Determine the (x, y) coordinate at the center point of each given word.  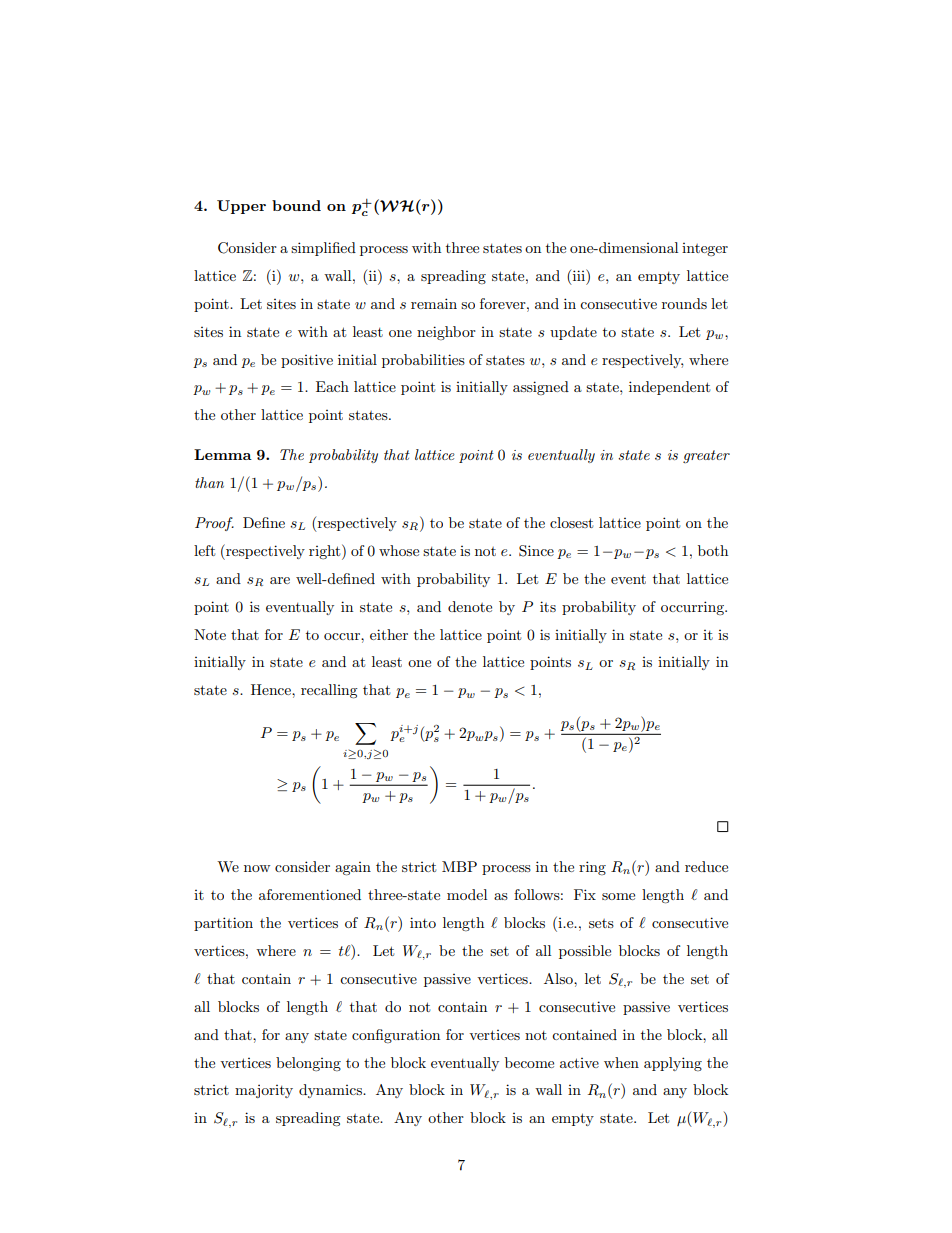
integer (705, 249)
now (257, 868)
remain (434, 303)
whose (399, 550)
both (713, 550)
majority (264, 1091)
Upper (241, 207)
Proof (214, 524)
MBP (459, 866)
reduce (706, 866)
